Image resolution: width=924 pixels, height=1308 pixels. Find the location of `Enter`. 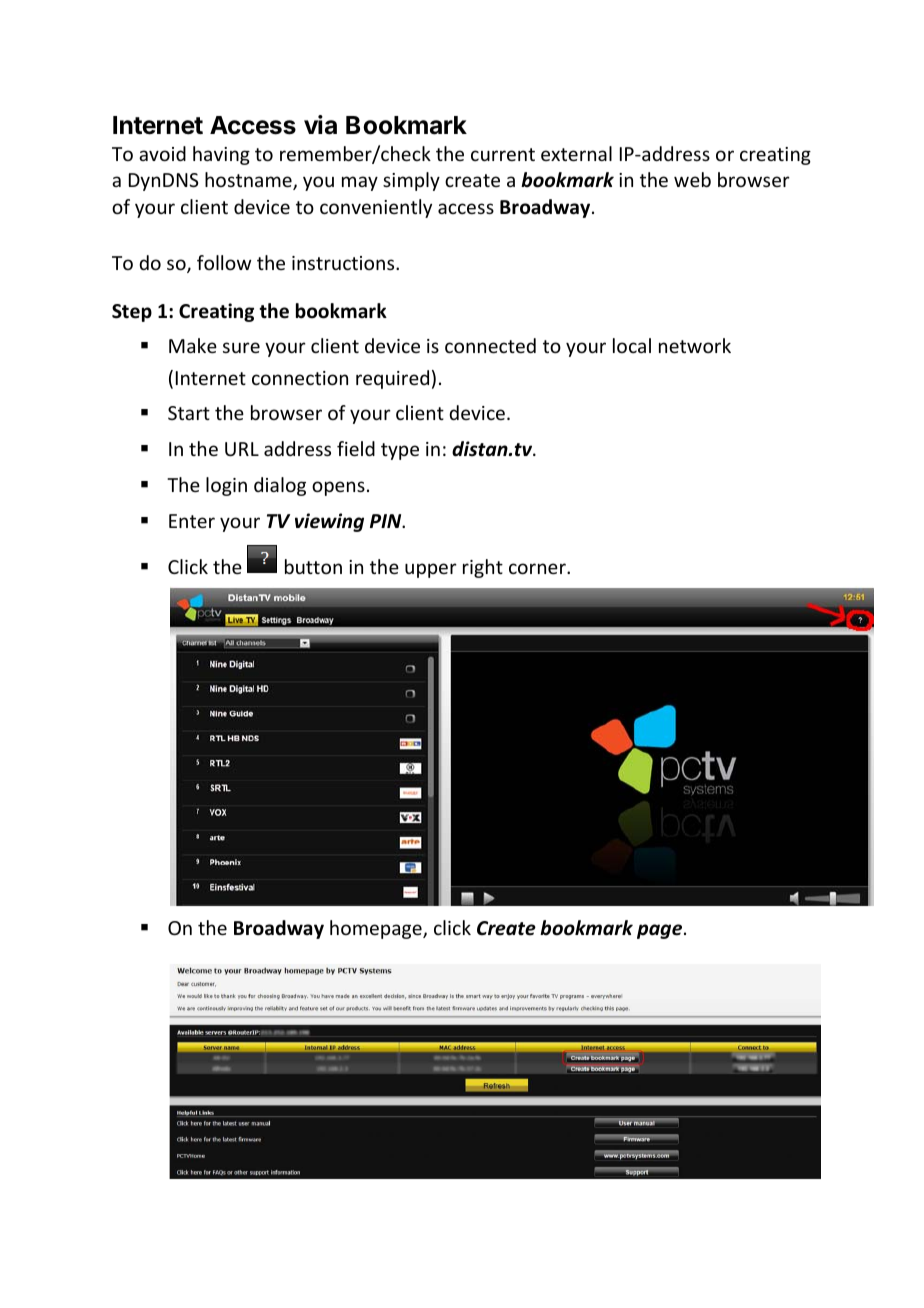

Enter is located at coordinates (192, 521).
